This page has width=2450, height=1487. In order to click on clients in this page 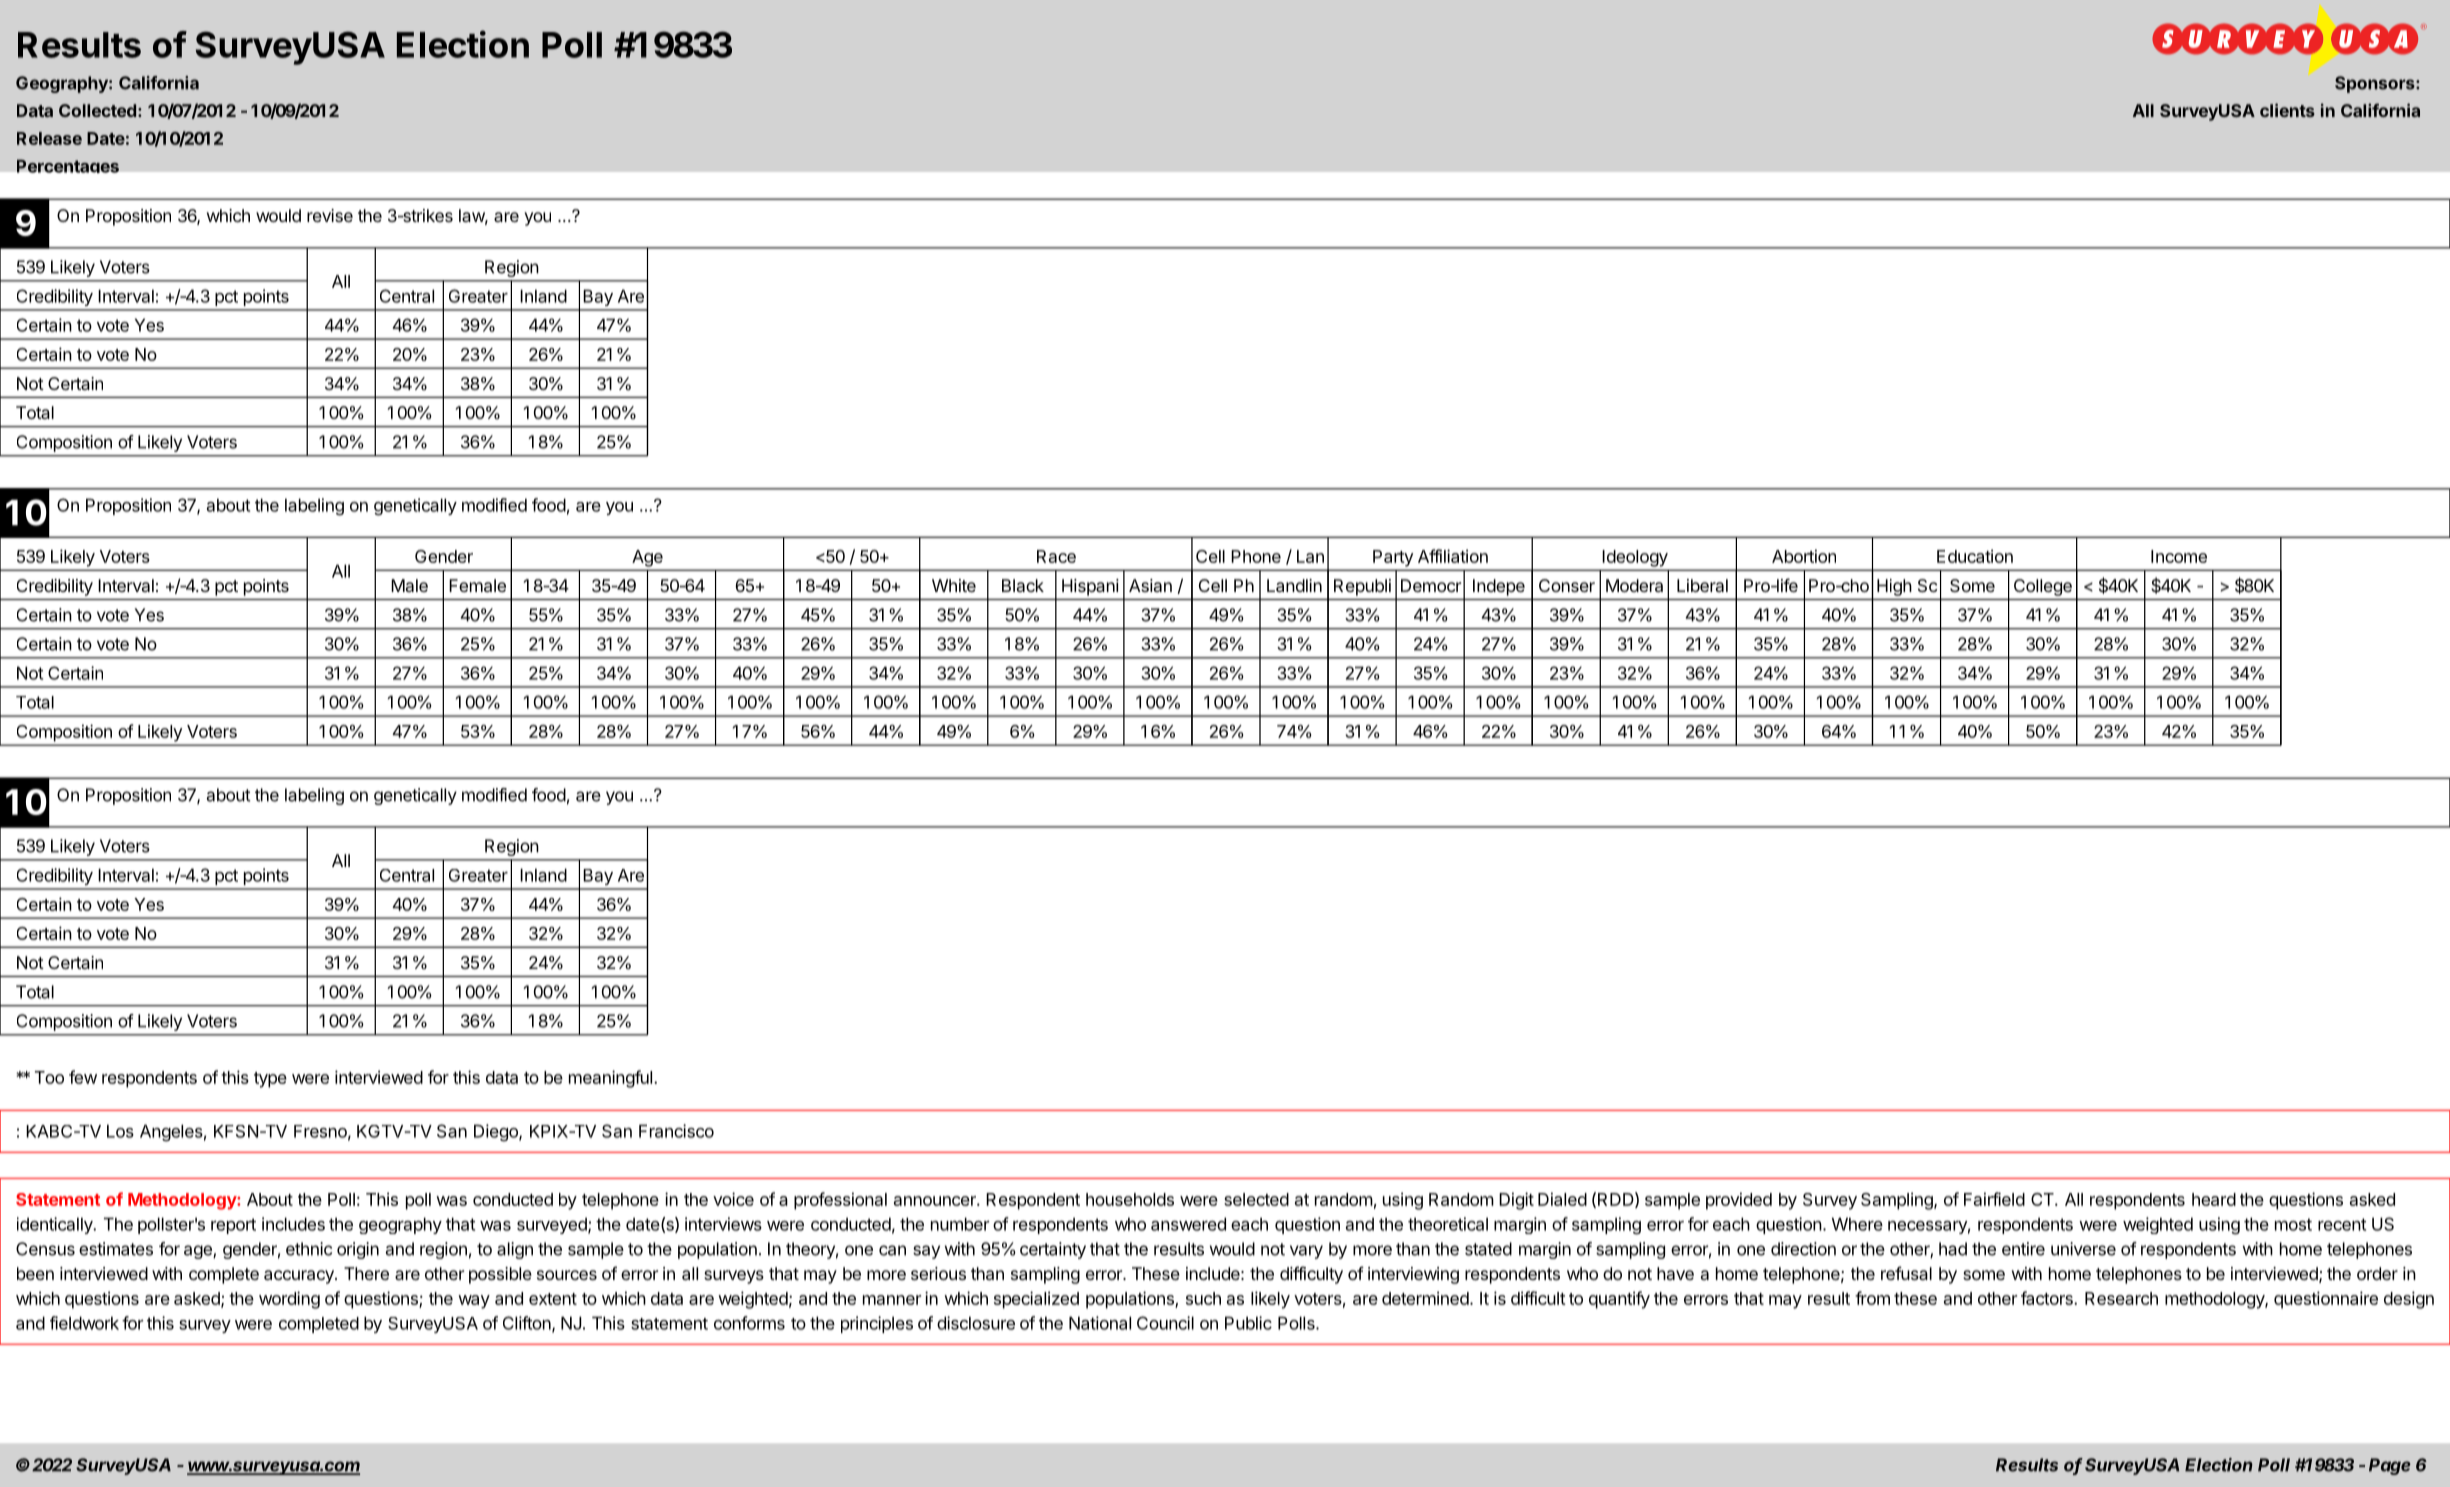, I will do `click(2287, 110)`.
